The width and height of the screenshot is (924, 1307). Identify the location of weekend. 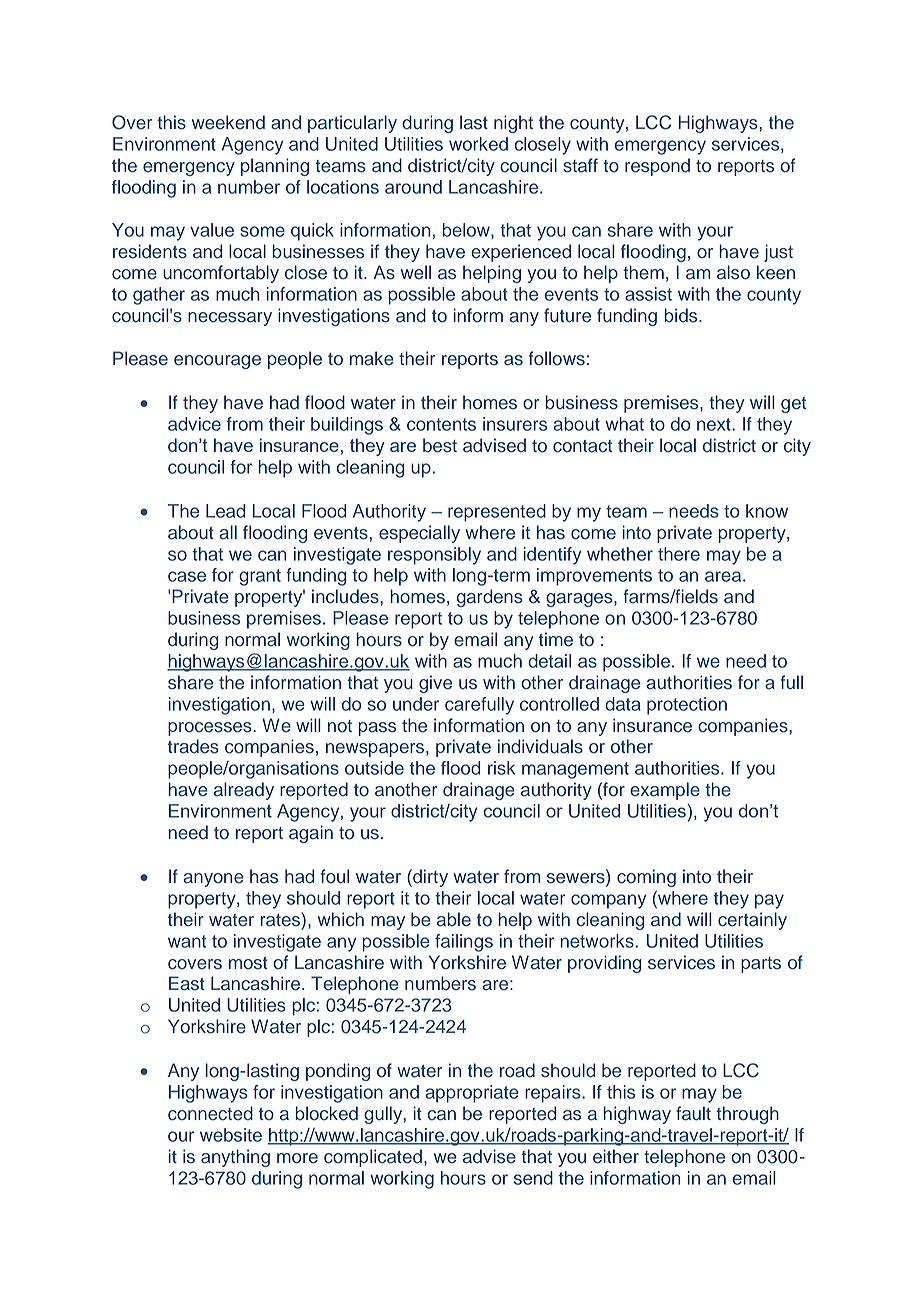
(228, 122).
